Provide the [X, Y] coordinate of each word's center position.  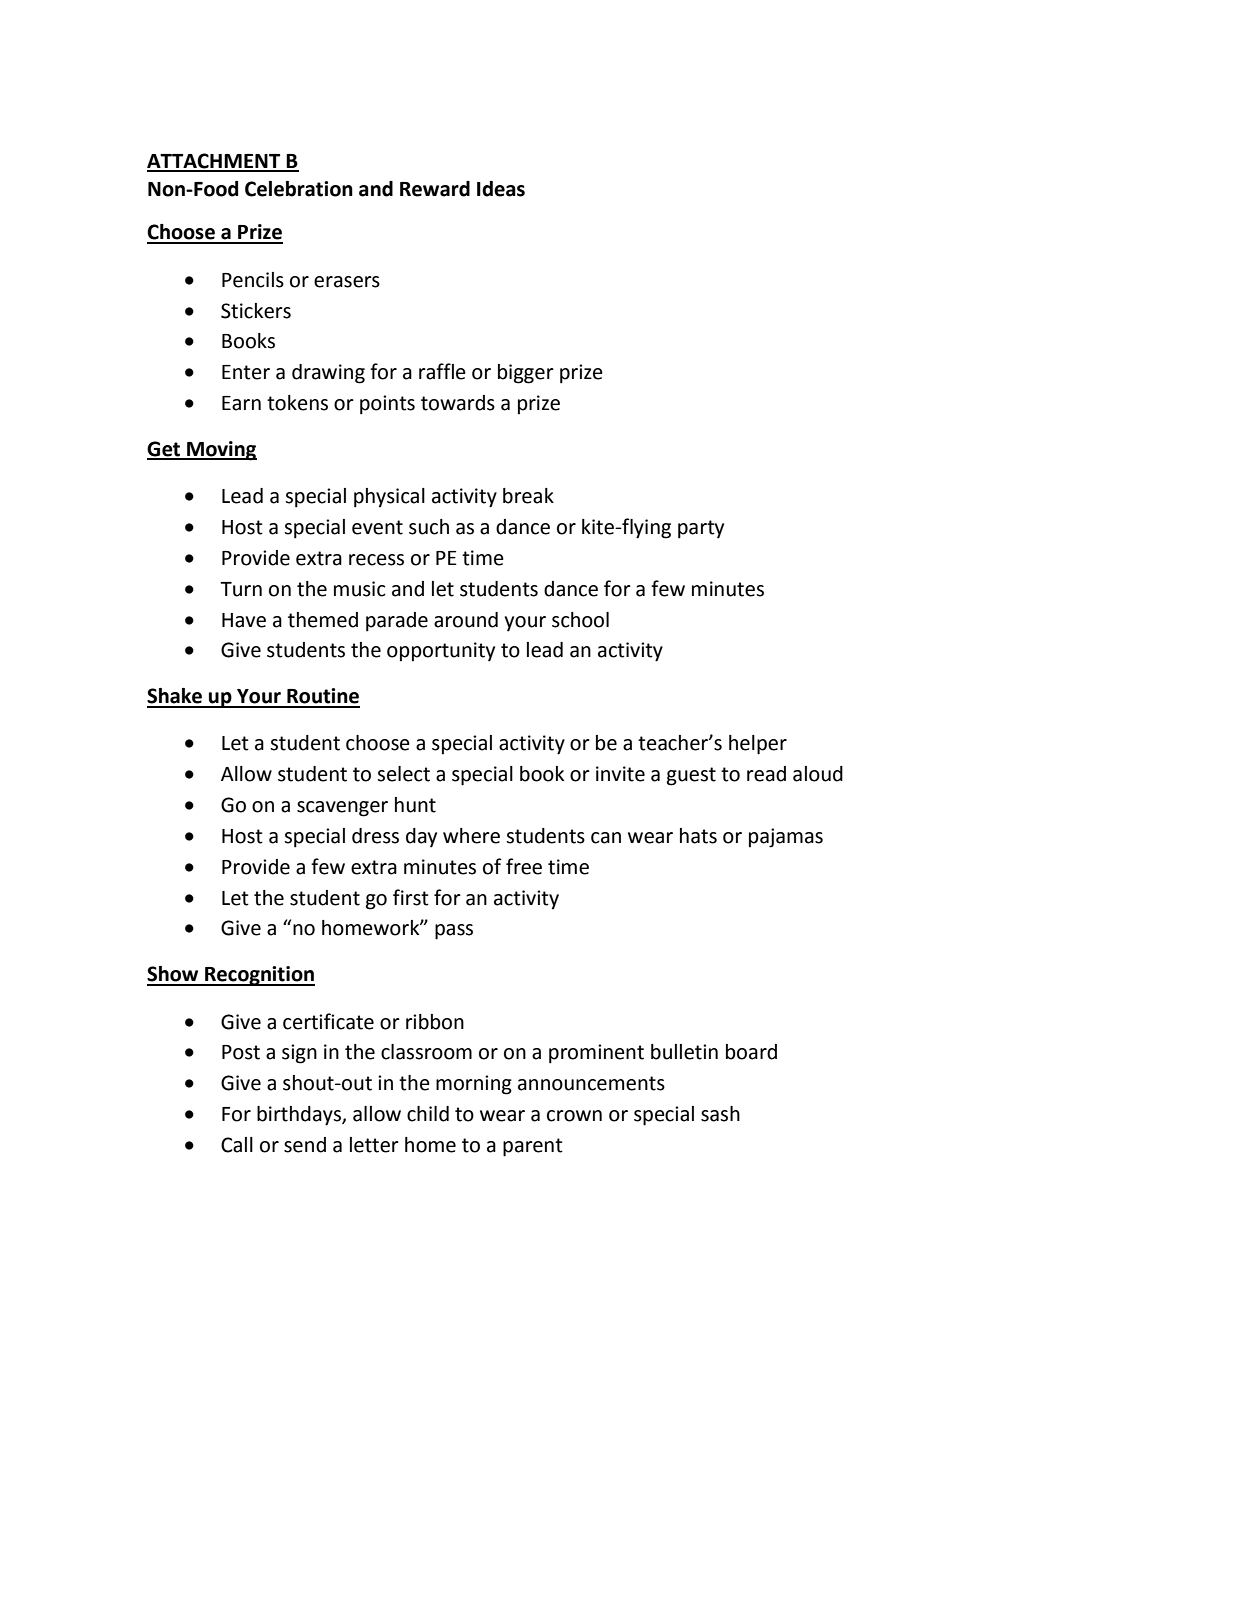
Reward [435, 189]
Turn [241, 589]
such [429, 527]
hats [698, 836]
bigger [526, 374]
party [701, 529]
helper [758, 745]
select [403, 774]
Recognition [259, 976]
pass [454, 932]
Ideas [501, 189]
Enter [246, 372]
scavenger [342, 809]
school [580, 620]
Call [237, 1145]
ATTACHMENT [215, 162]
